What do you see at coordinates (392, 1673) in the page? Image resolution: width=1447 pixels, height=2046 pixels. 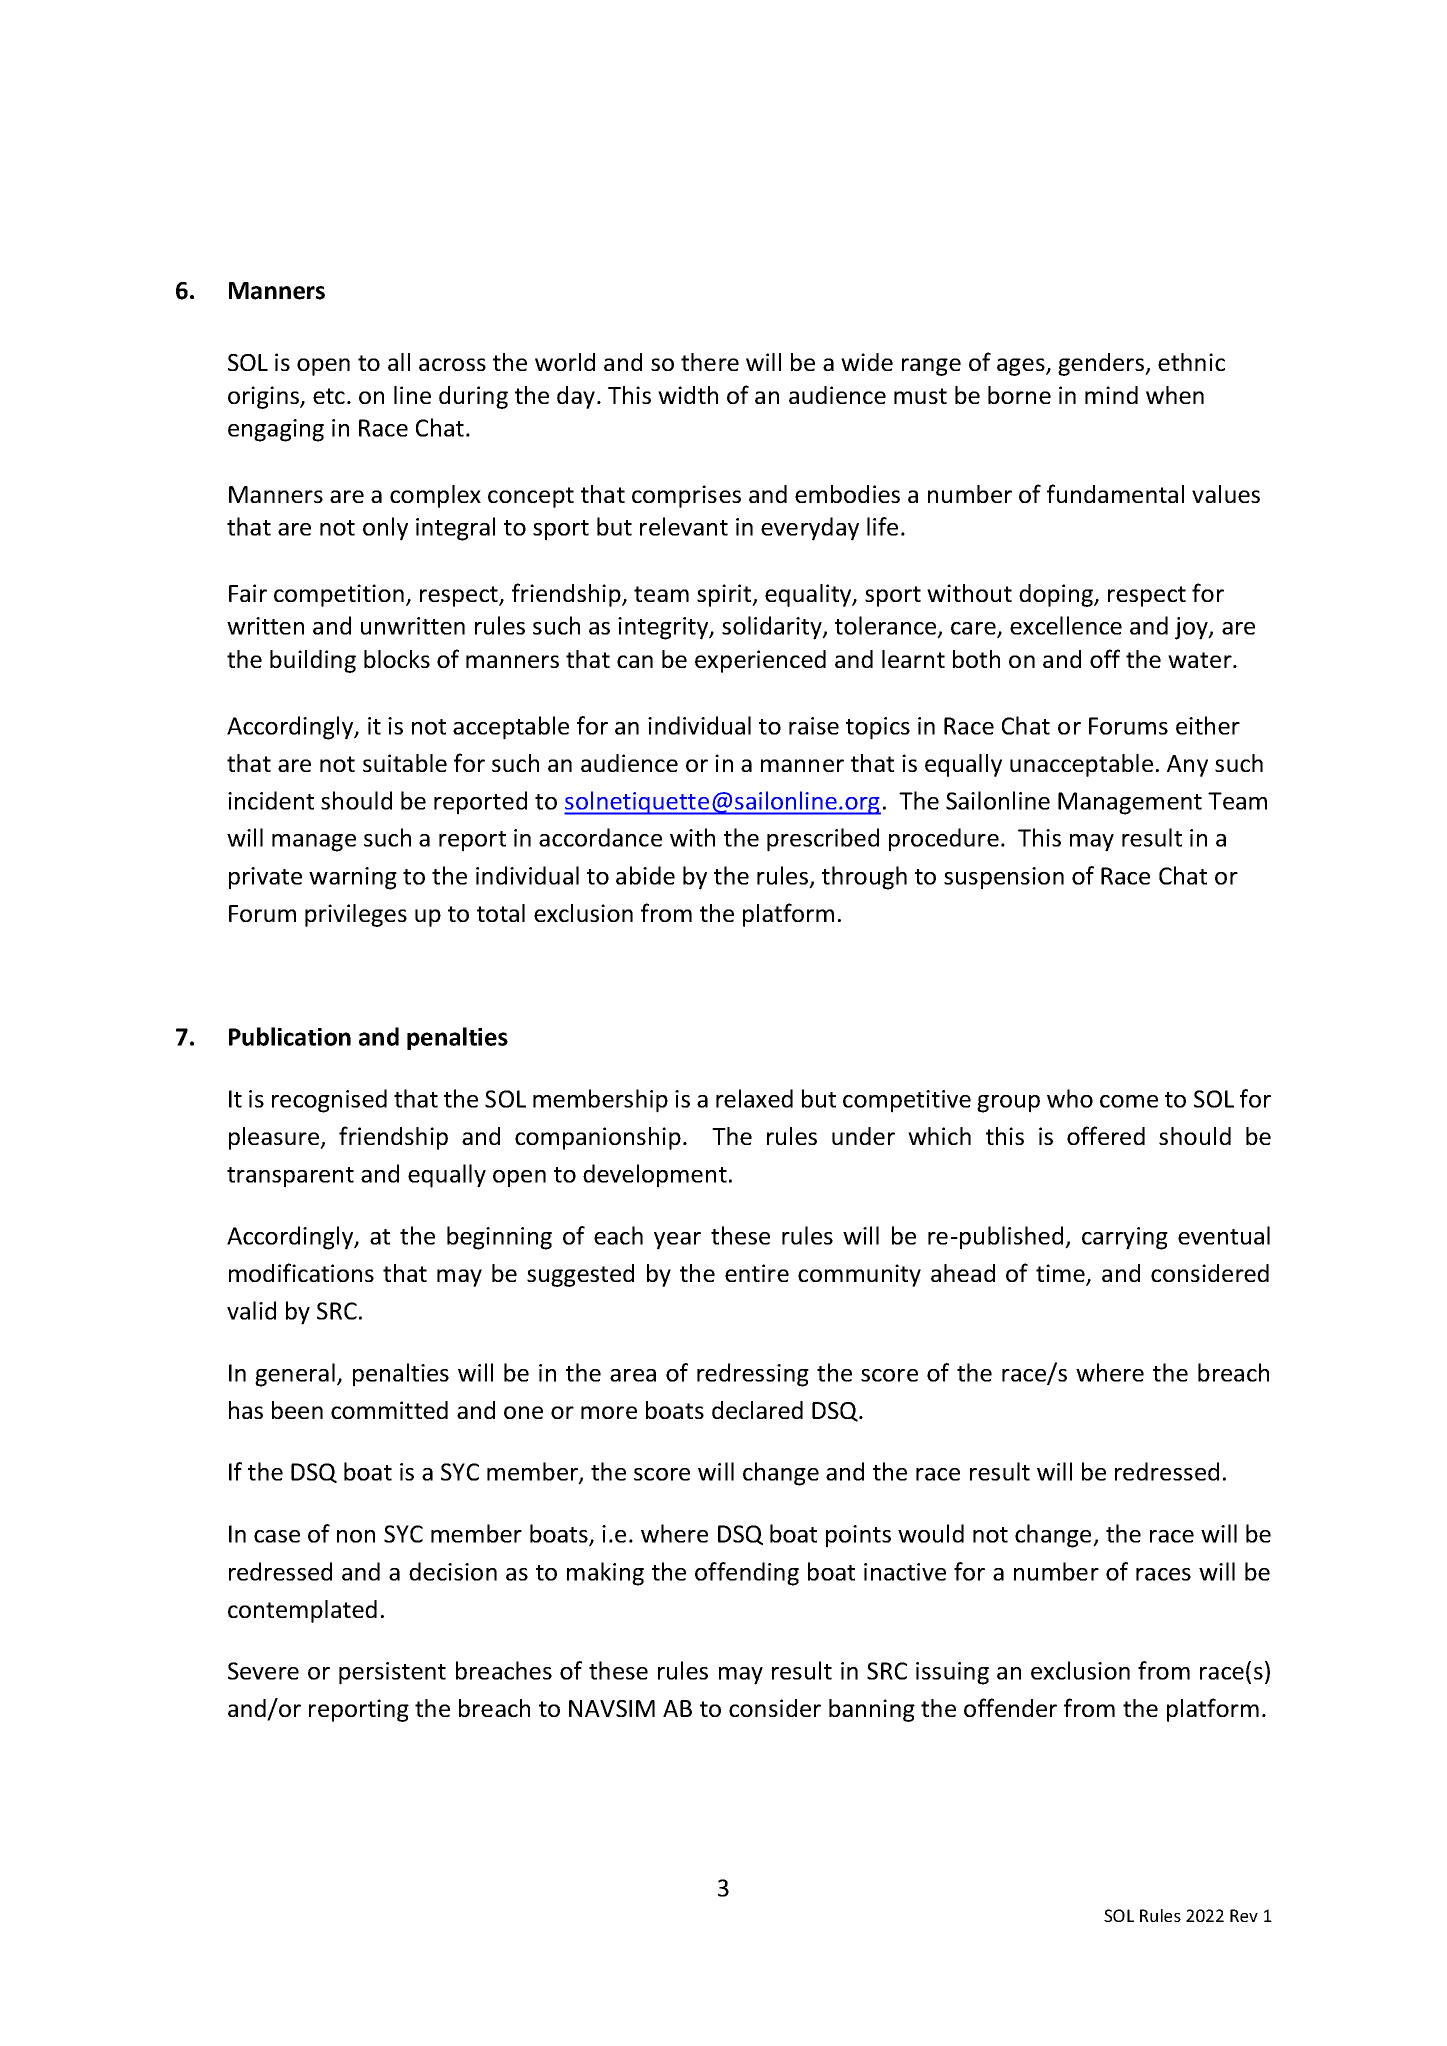 I see `persistent` at bounding box center [392, 1673].
